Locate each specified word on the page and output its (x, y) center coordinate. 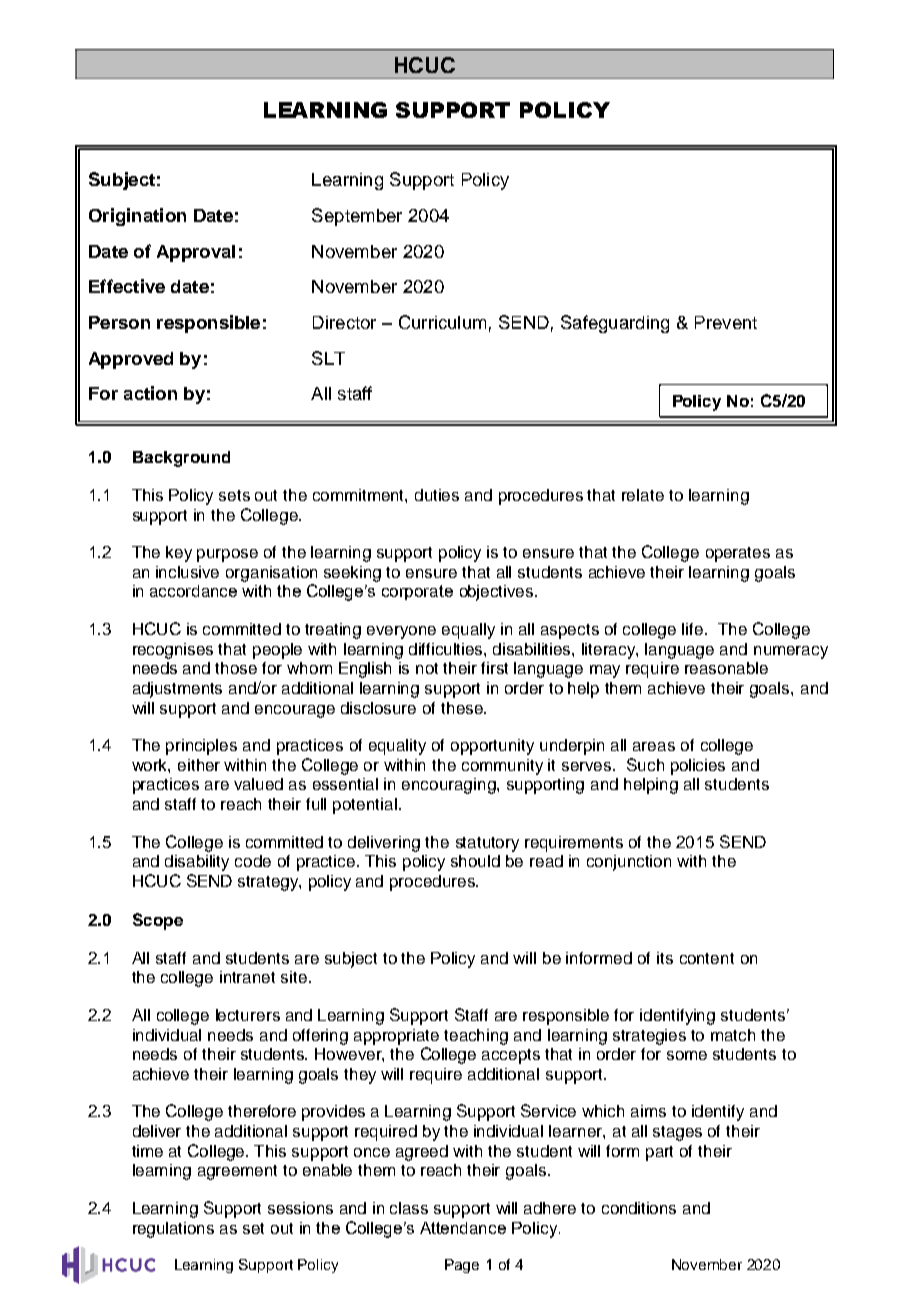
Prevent (726, 322)
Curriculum (442, 322)
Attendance (463, 1228)
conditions (639, 1208)
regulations (173, 1230)
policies (698, 767)
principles (201, 747)
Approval (196, 253)
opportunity (492, 747)
